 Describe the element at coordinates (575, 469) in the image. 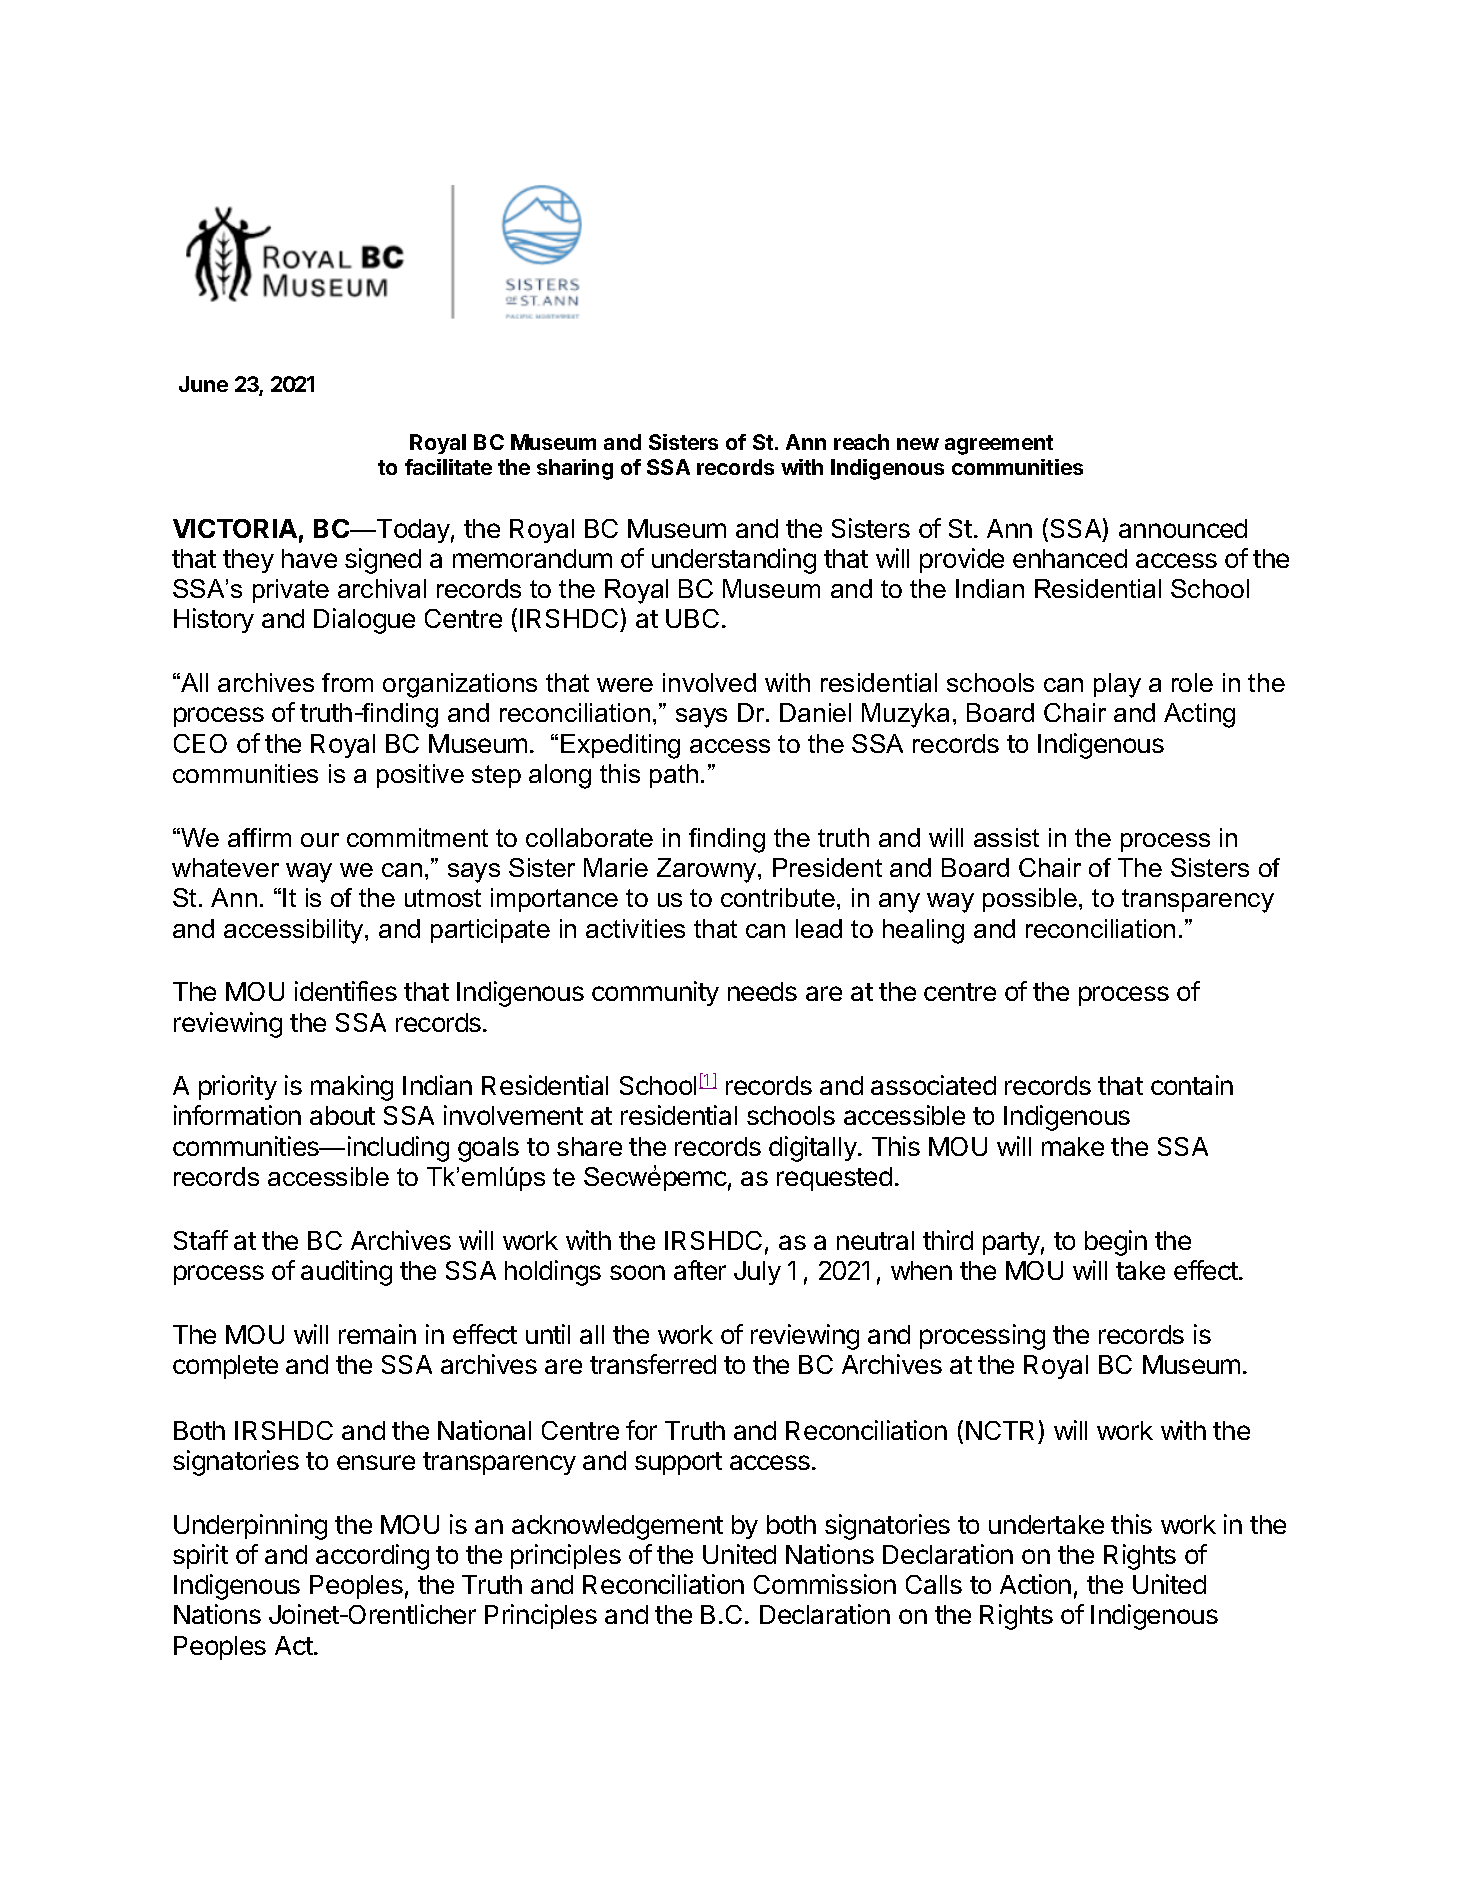

I see `sharing` at that location.
